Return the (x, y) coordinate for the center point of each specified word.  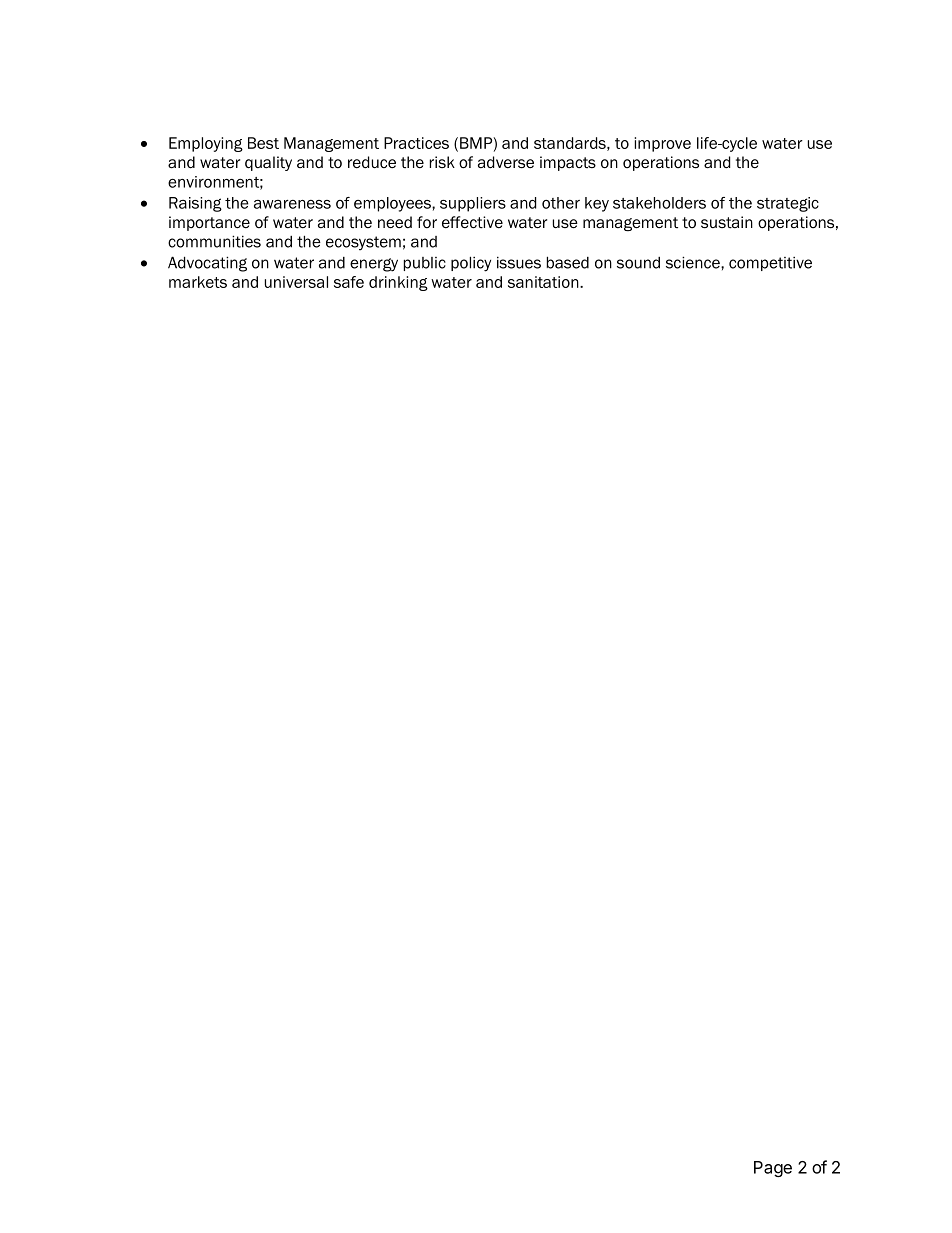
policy (471, 264)
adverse (506, 162)
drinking (398, 283)
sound (638, 263)
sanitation (544, 282)
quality (268, 163)
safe (349, 282)
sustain (727, 222)
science (694, 262)
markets (198, 282)
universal (296, 282)
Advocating (207, 264)
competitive (770, 264)
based (568, 262)
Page (773, 1169)
